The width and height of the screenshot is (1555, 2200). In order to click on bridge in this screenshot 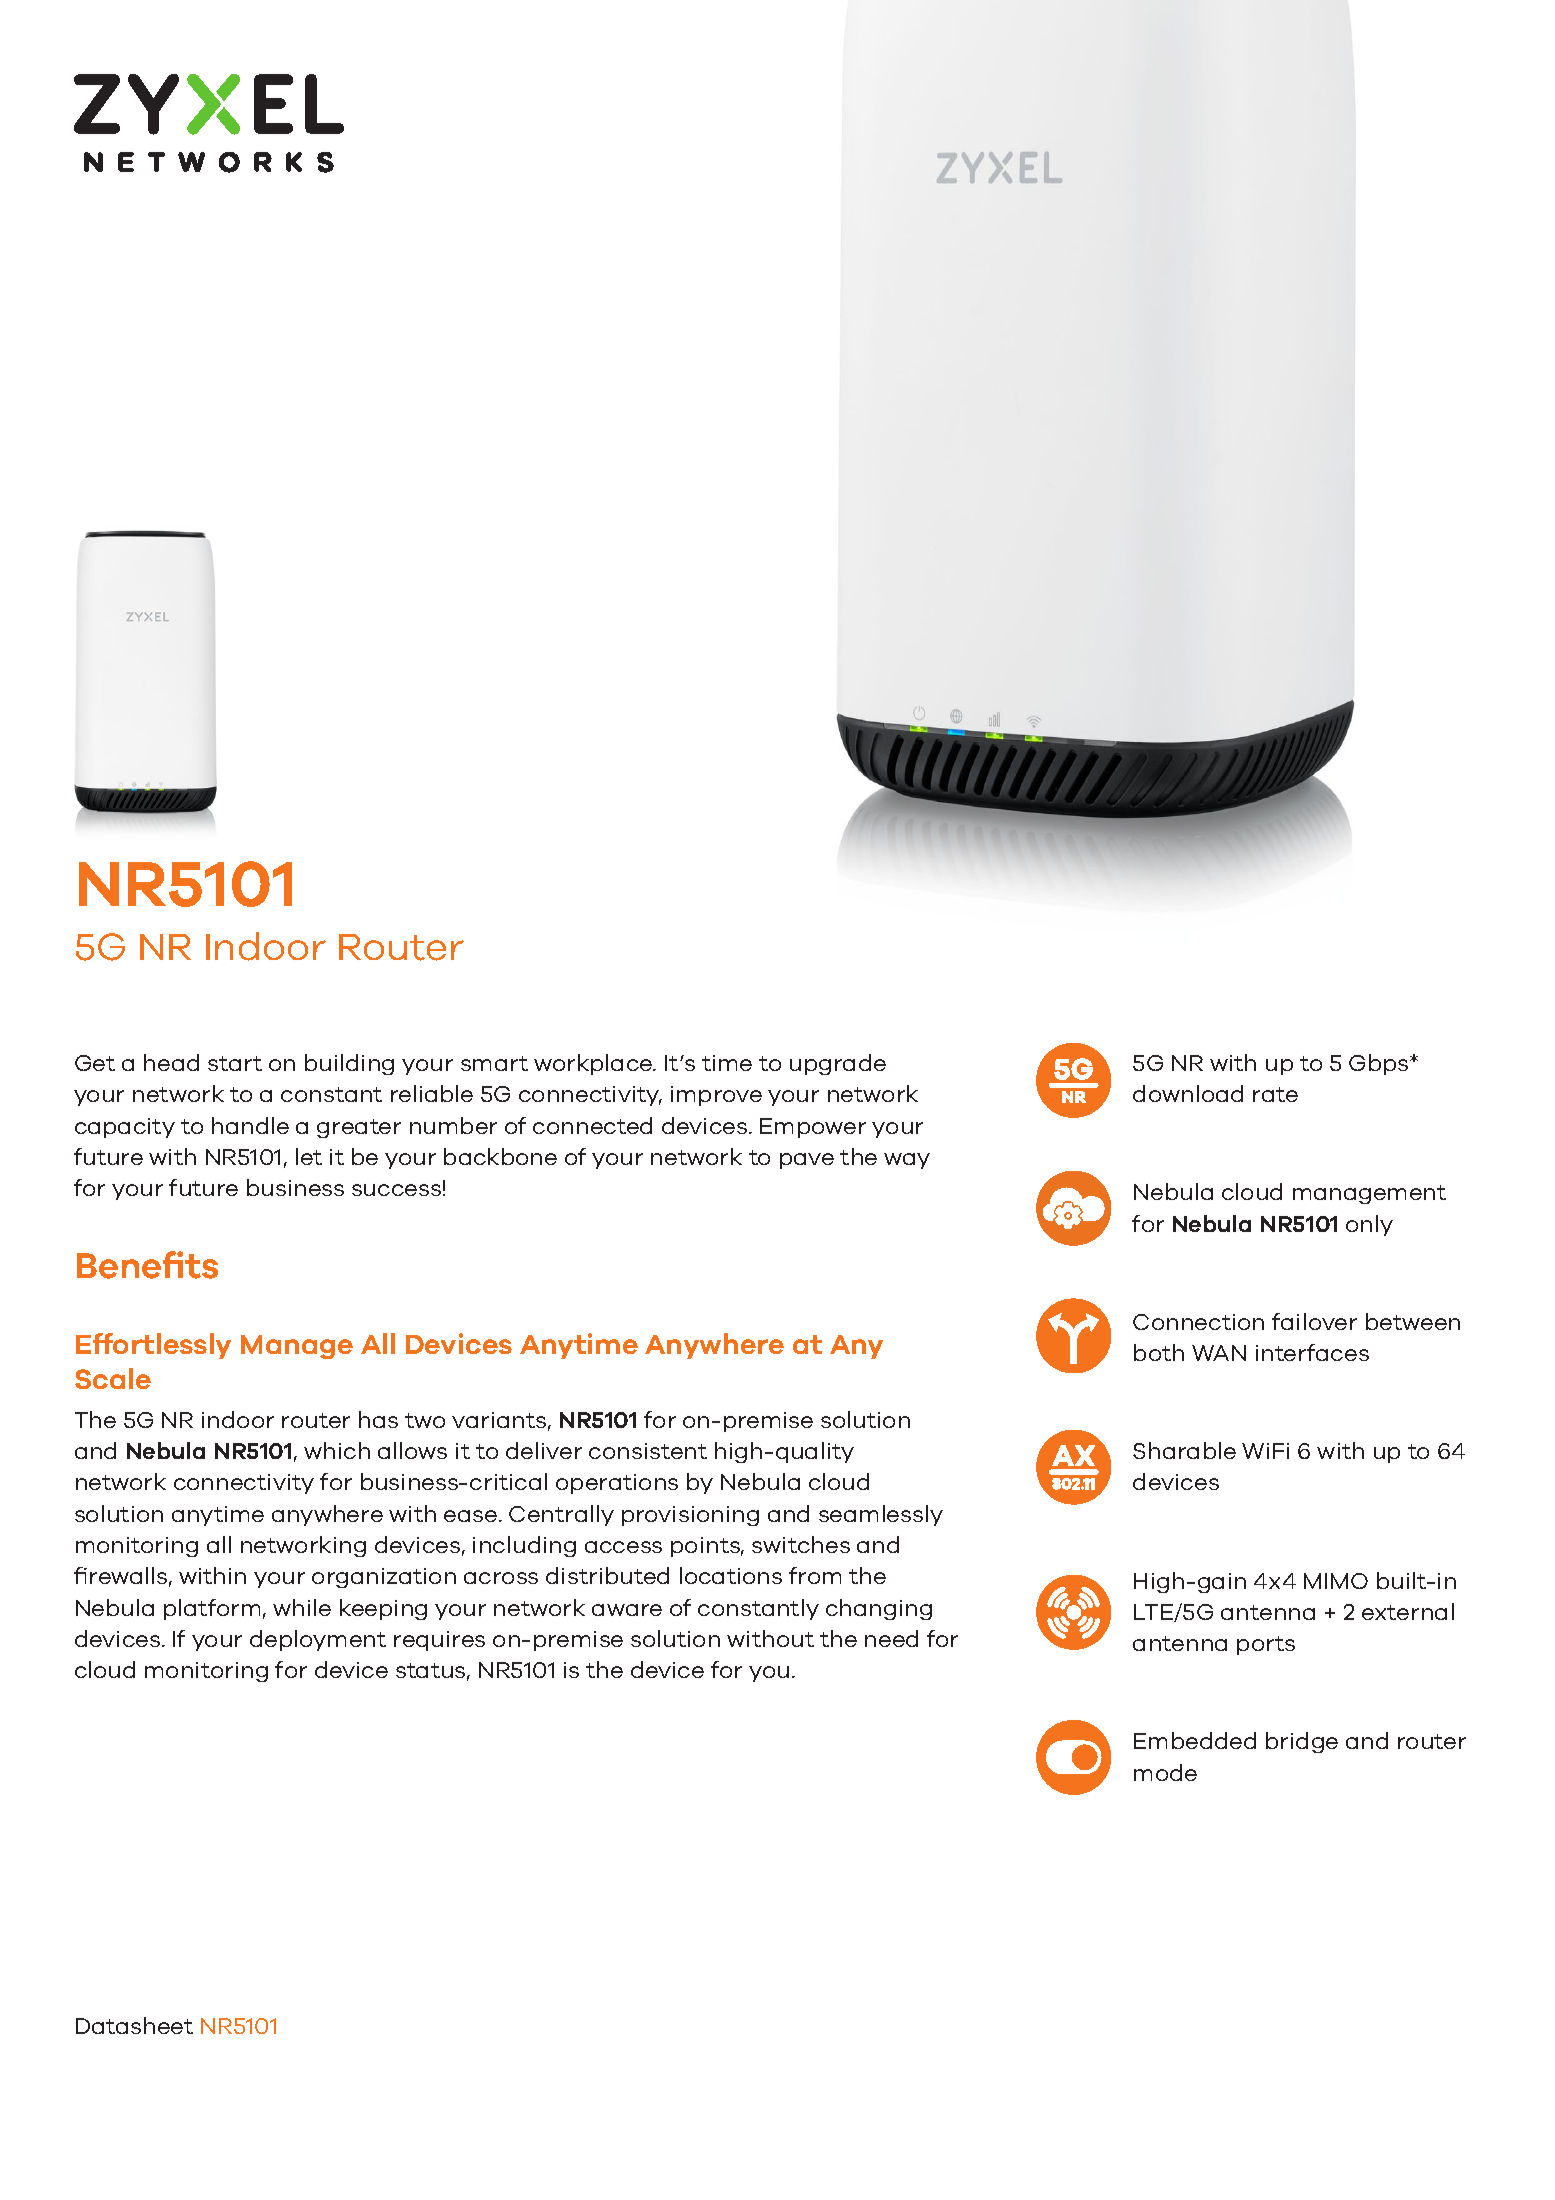, I will do `click(1302, 1742)`.
